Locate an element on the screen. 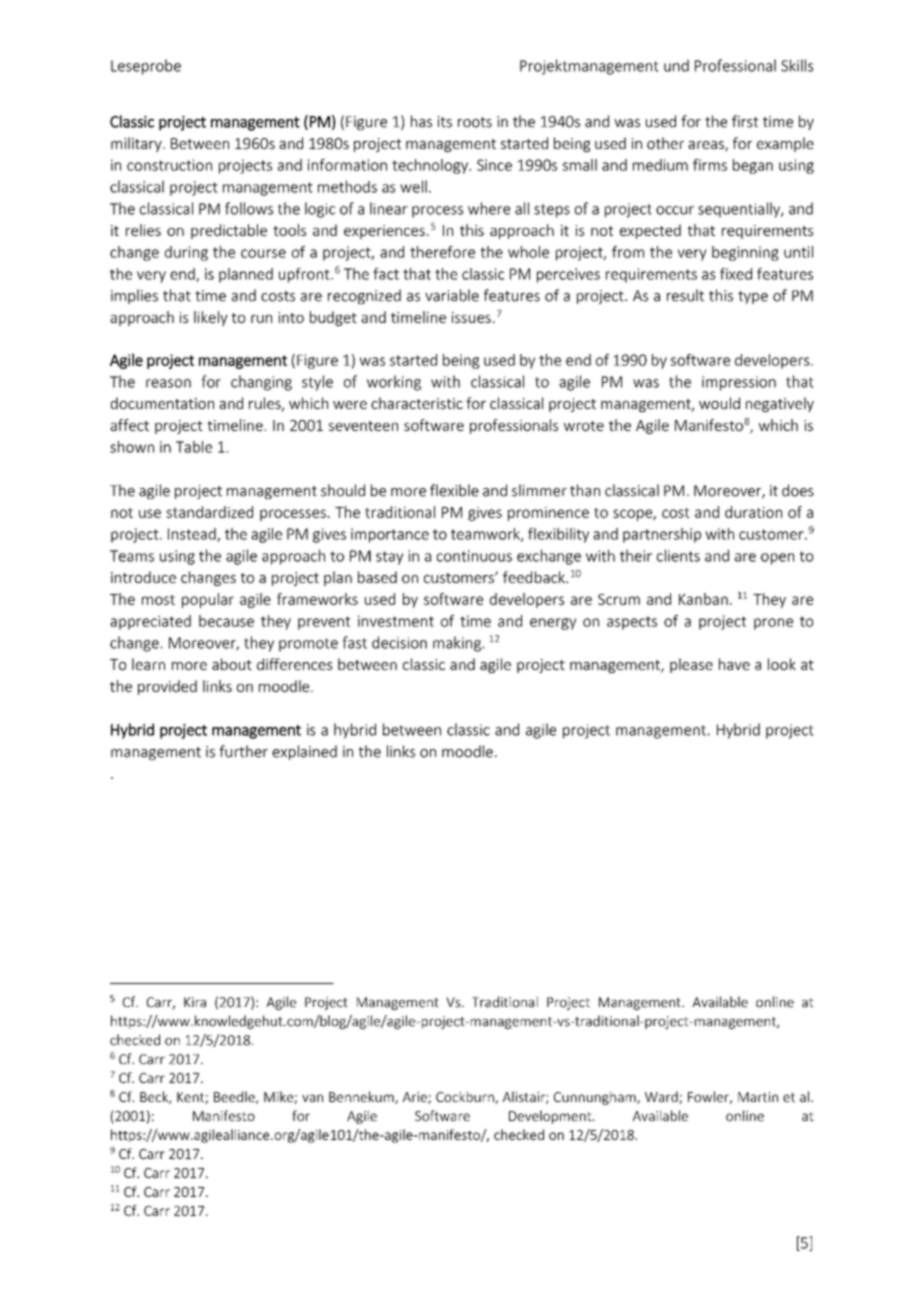 The width and height of the screenshot is (924, 1308). first is located at coordinates (745, 121).
